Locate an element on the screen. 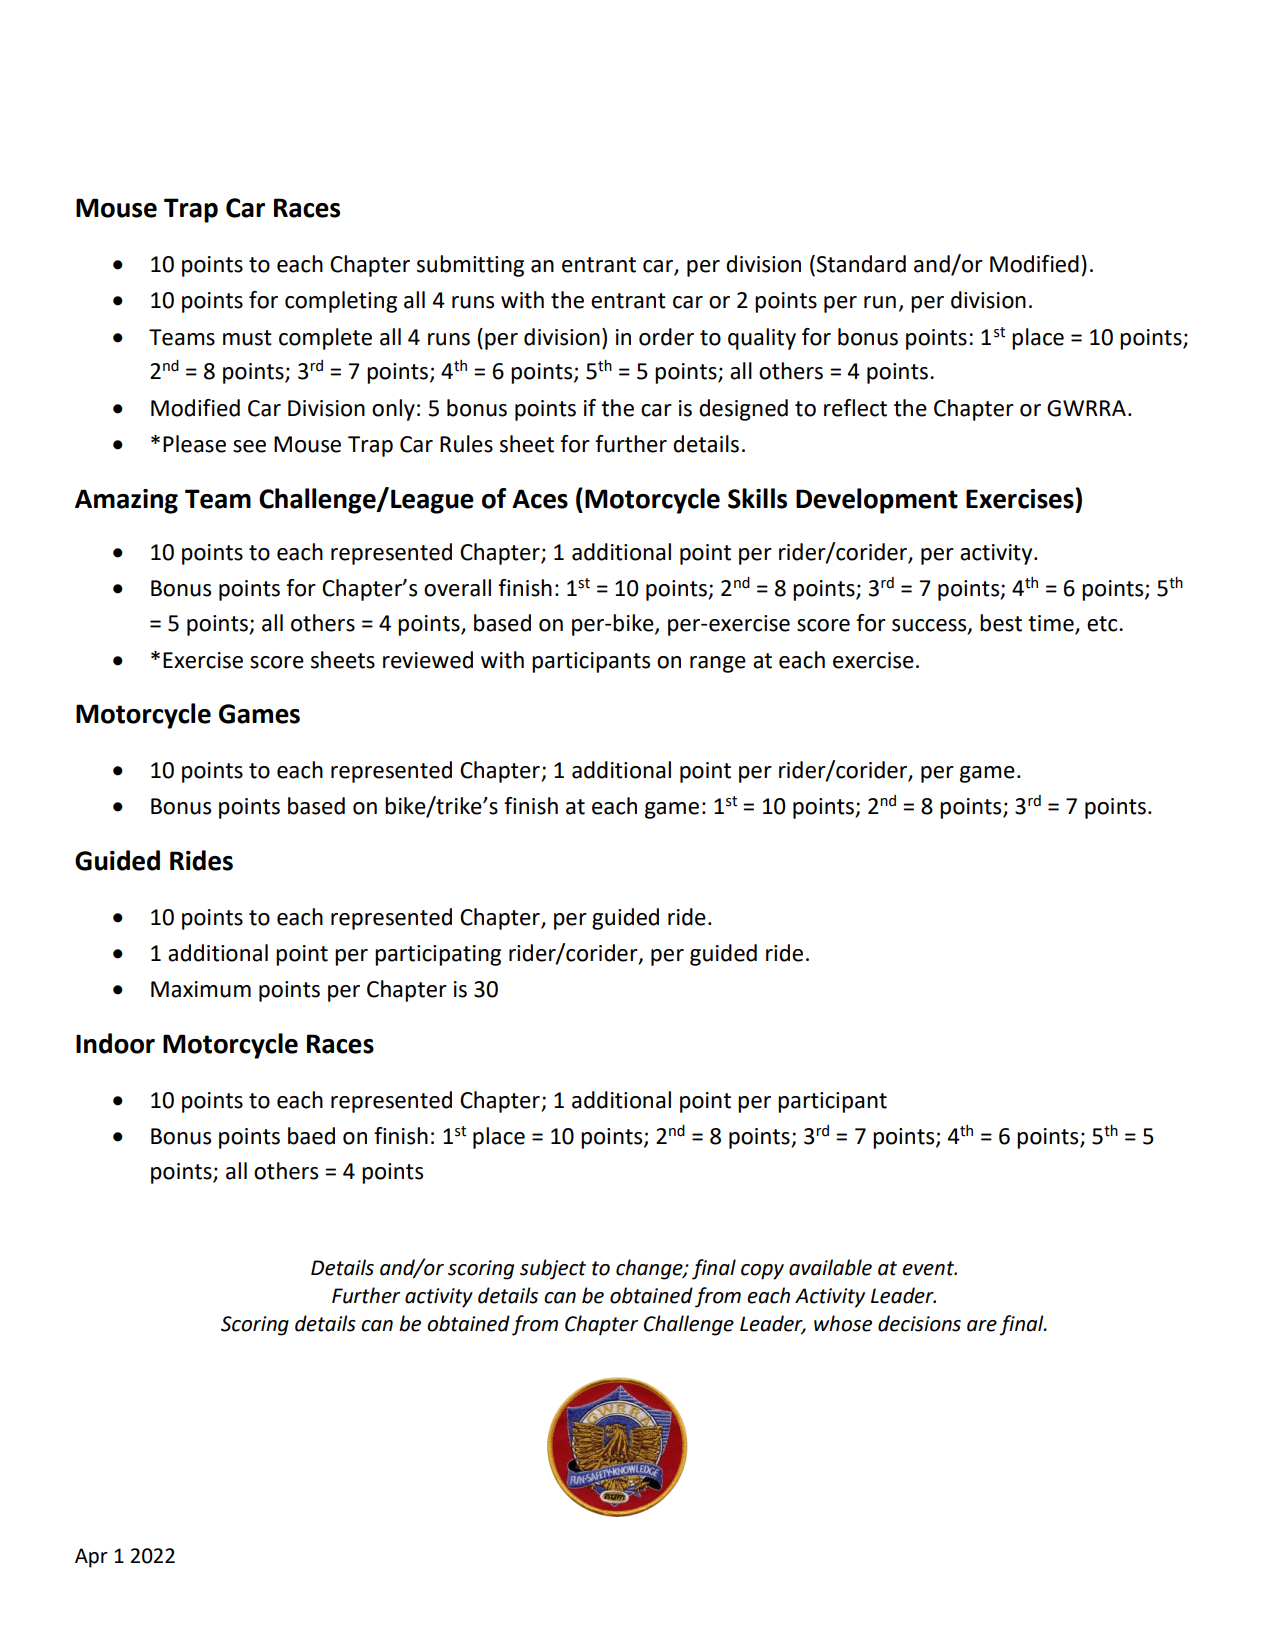 The height and width of the screenshot is (1644, 1270). Standard is located at coordinates (861, 264).
